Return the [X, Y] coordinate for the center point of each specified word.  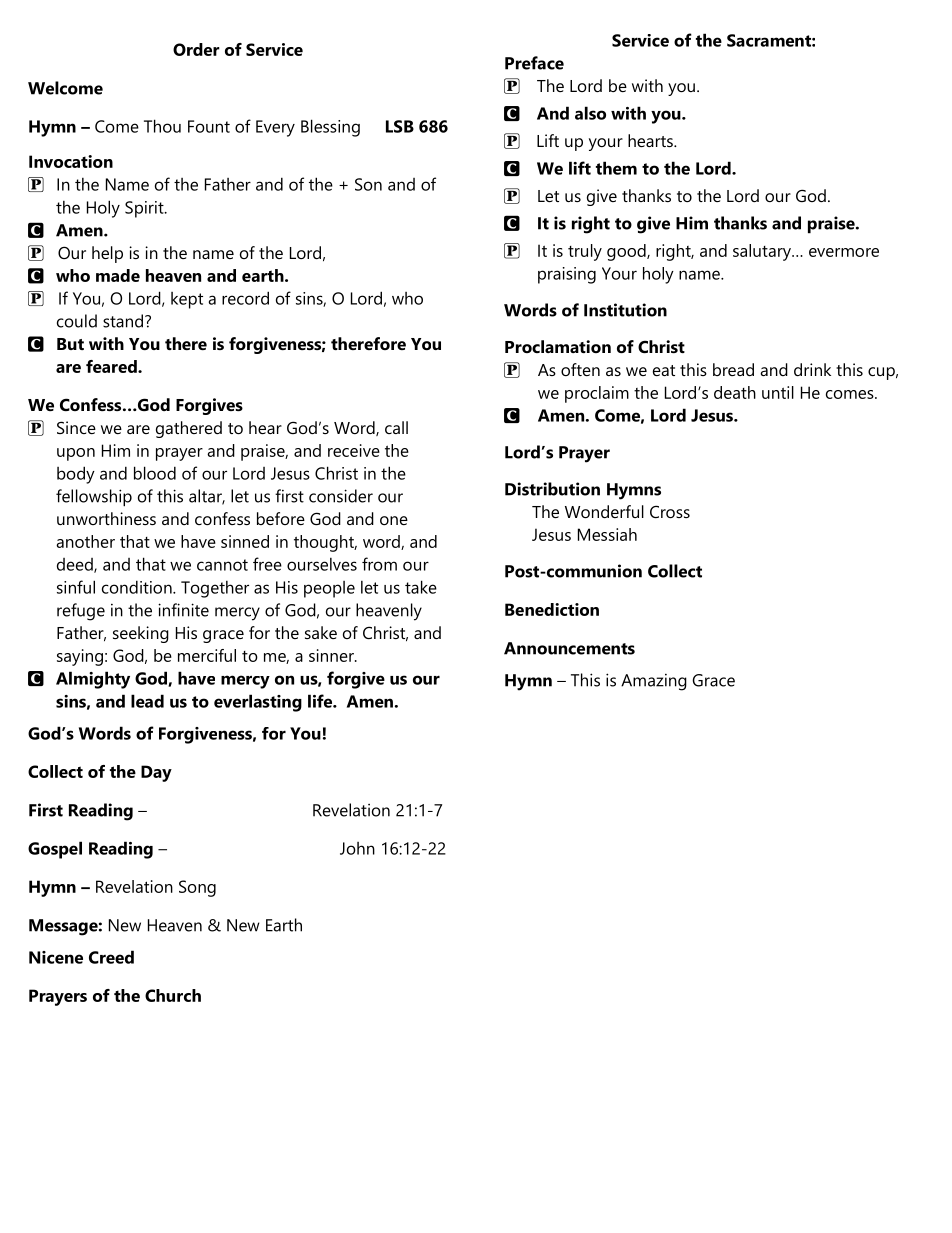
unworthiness [106, 518]
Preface [534, 63]
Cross [670, 511]
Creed [111, 957]
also [590, 113]
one [394, 520]
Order [196, 49]
